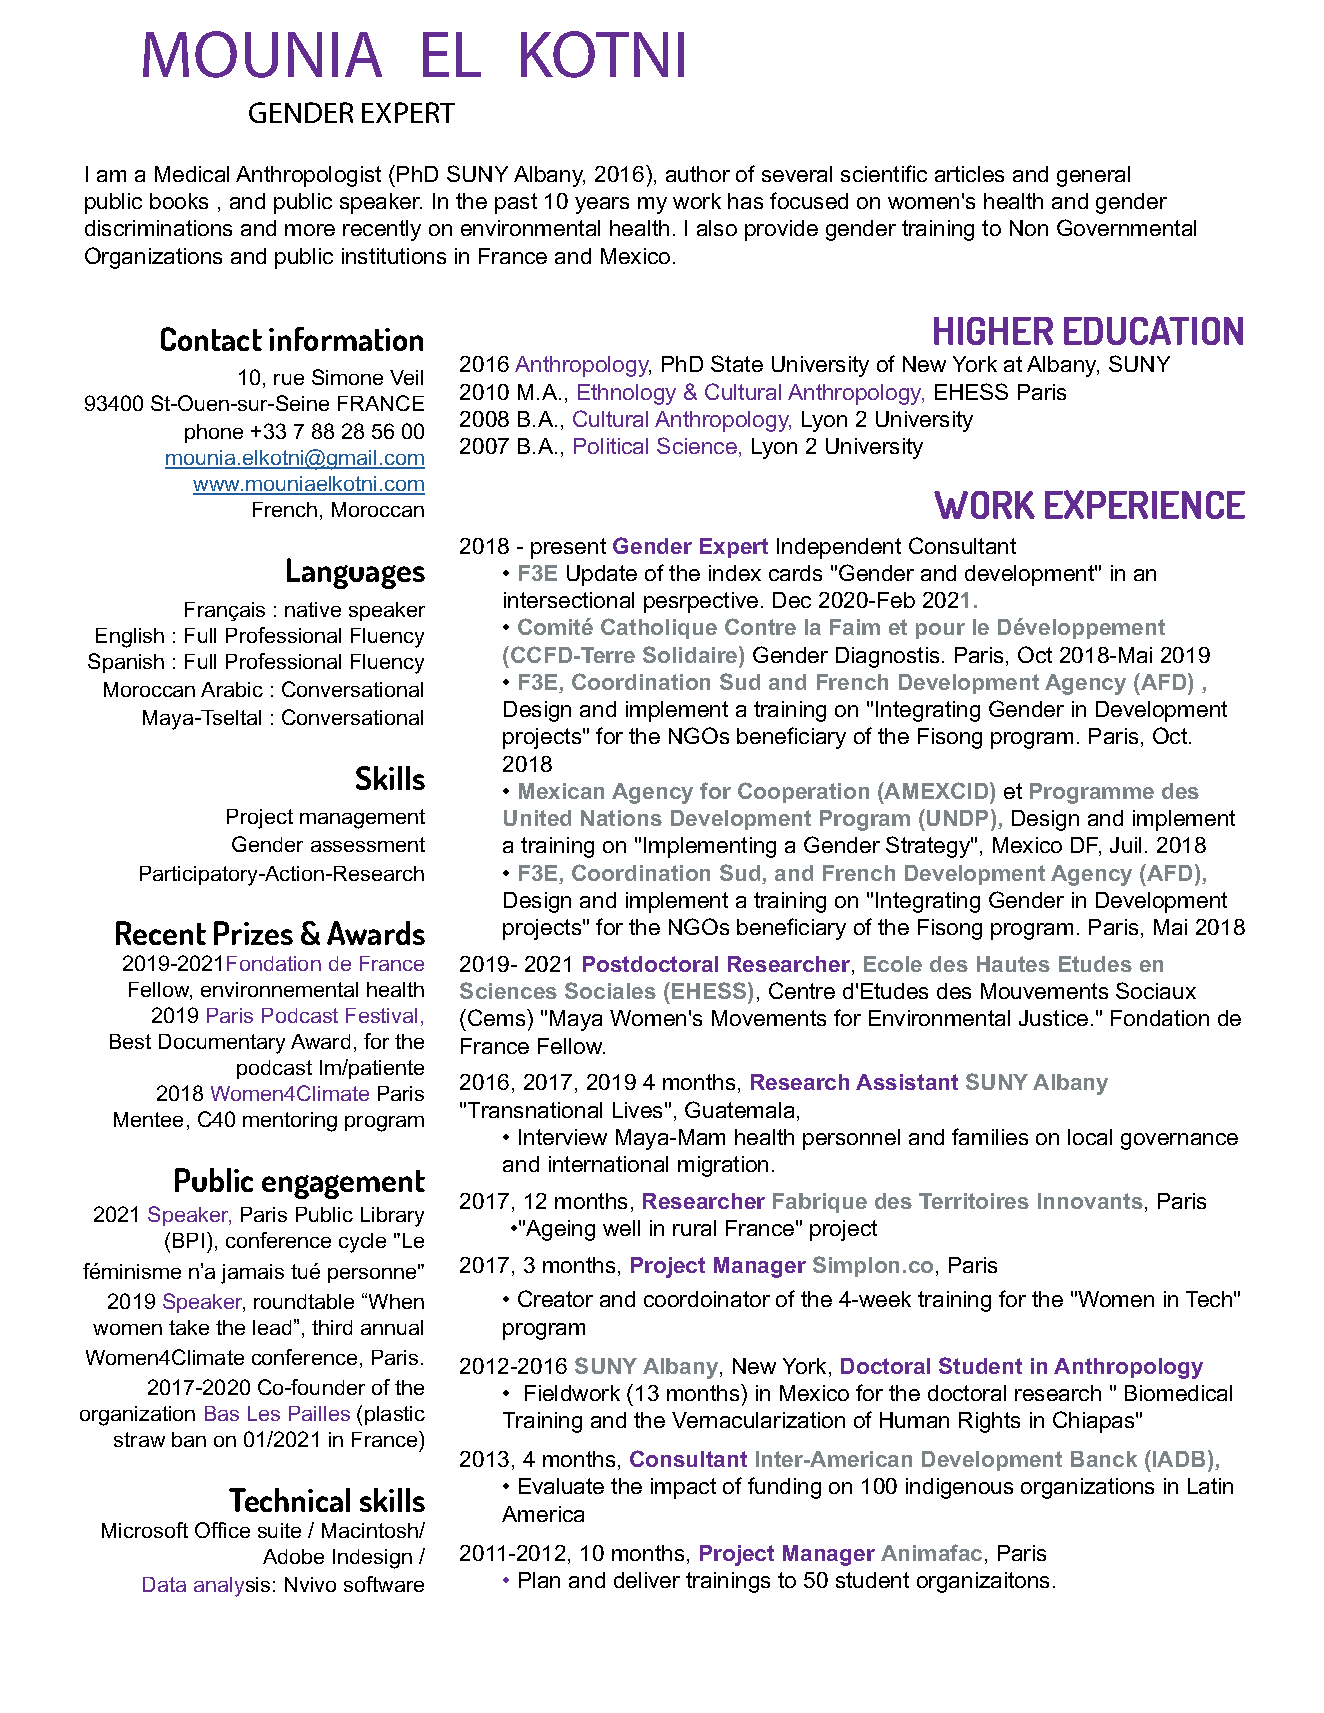 The width and height of the screenshot is (1324, 1713). Describe the element at coordinates (1090, 1137) in the screenshot. I see `local` at that location.
